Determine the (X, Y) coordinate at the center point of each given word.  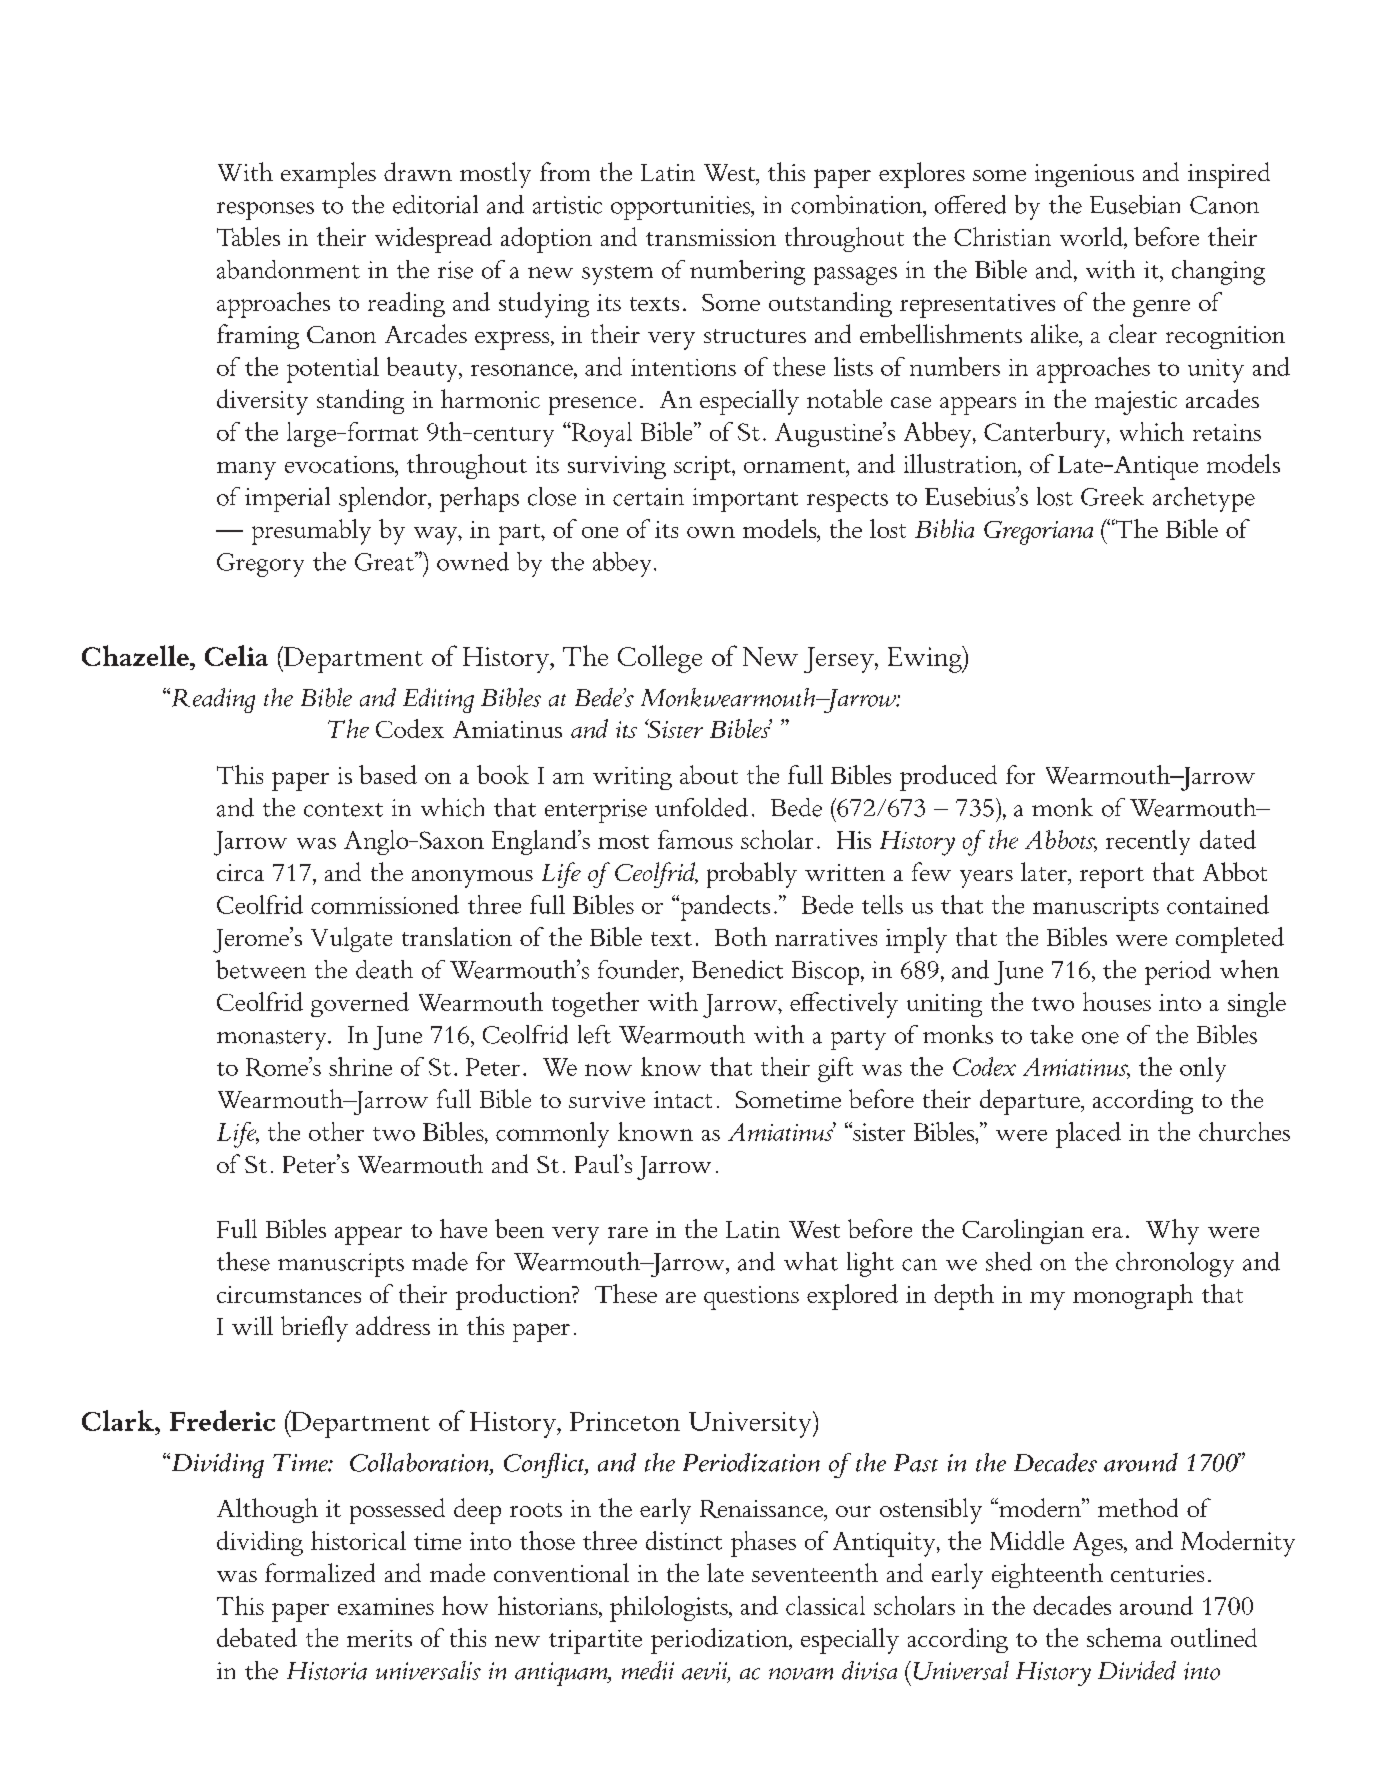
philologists (670, 1609)
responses (265, 211)
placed (1088, 1135)
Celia (236, 655)
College (660, 659)
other (336, 1131)
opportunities (682, 208)
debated (257, 1637)
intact (683, 1099)
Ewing (926, 659)
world (1092, 238)
